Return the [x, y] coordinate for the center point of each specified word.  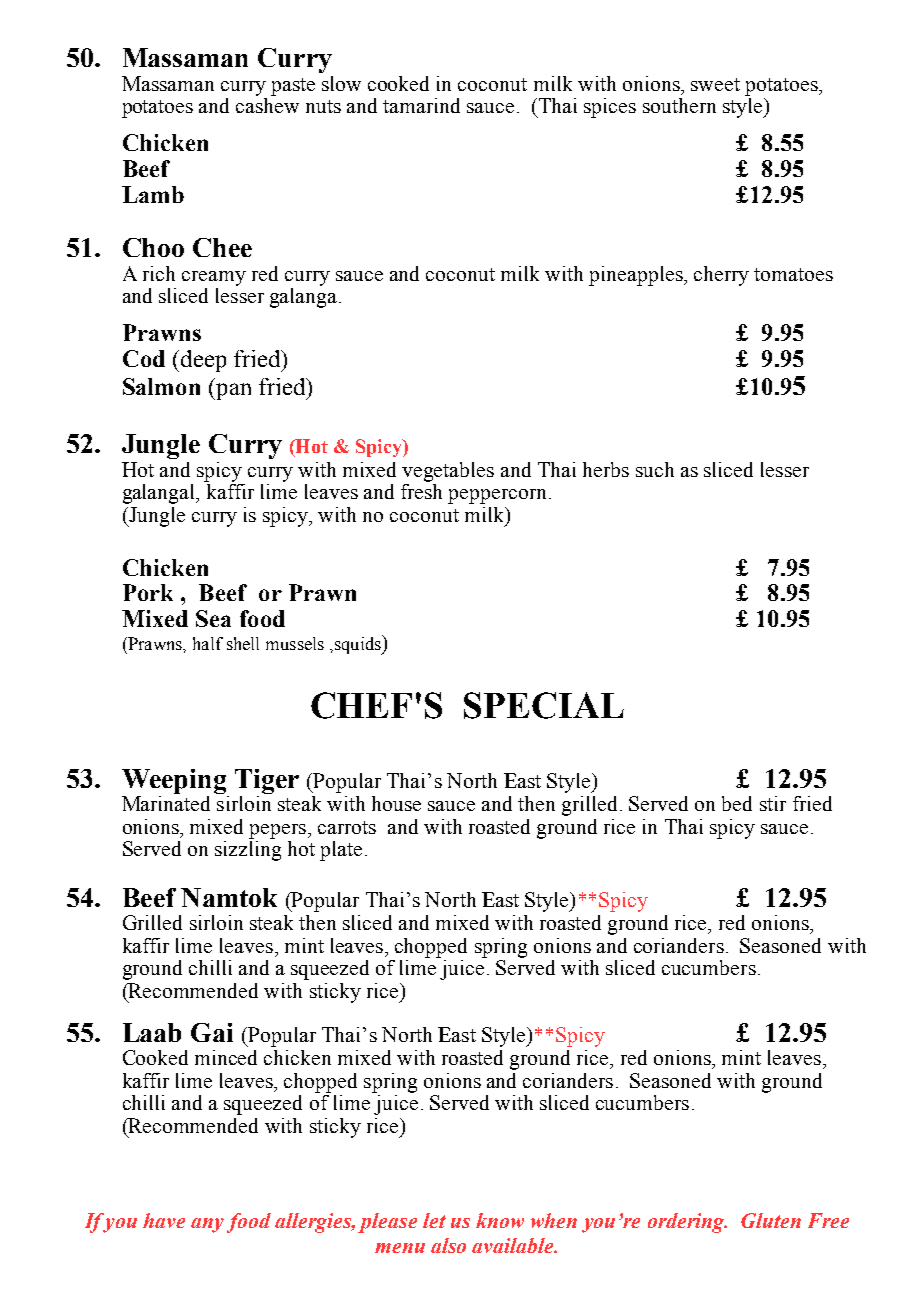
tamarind [421, 105]
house [396, 803]
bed [737, 803]
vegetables [448, 472]
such [655, 469]
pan [232, 391]
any [207, 1225]
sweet [715, 84]
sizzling [248, 851]
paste [293, 87]
